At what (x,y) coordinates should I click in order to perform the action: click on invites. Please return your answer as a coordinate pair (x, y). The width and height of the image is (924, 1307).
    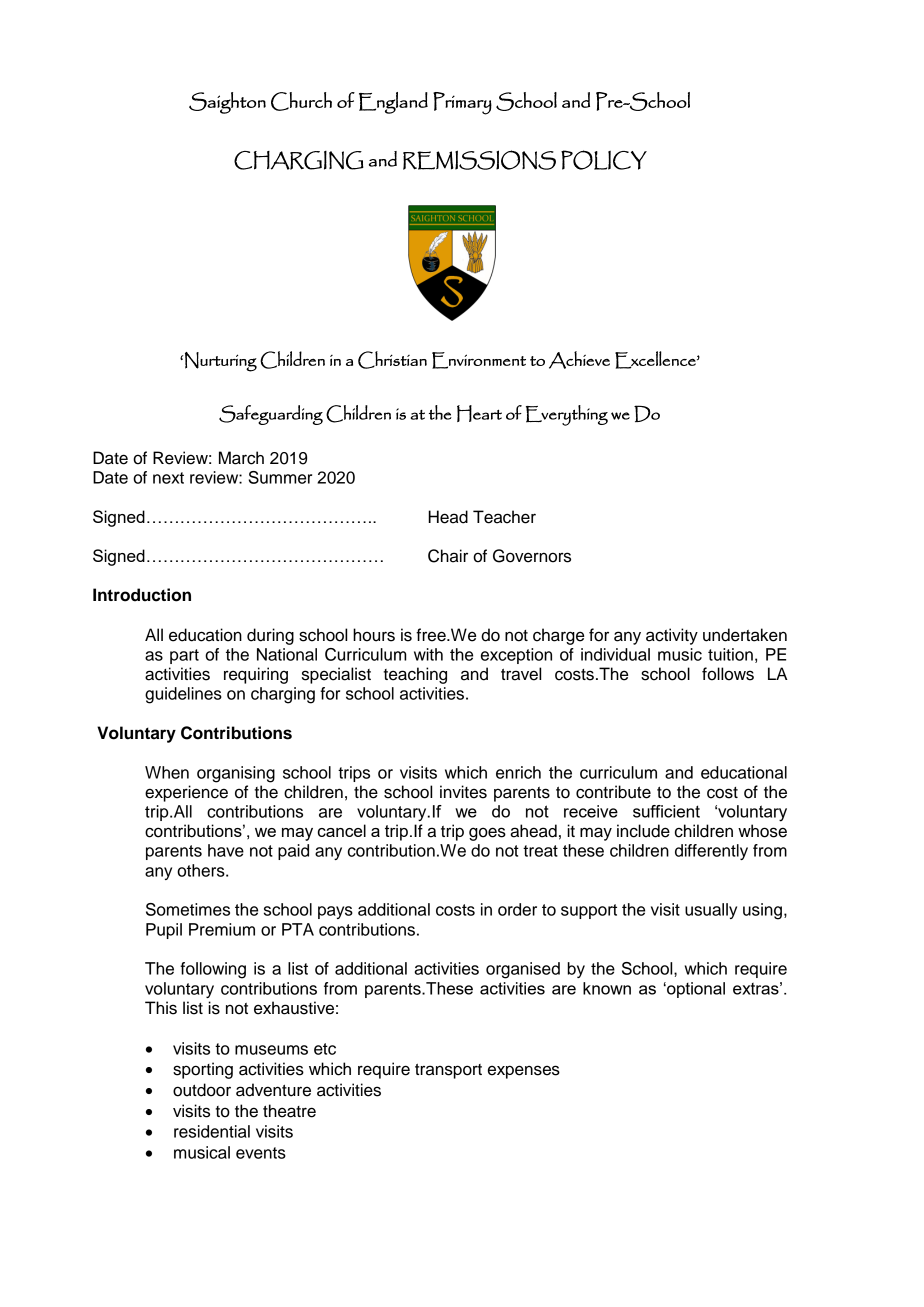
    Looking at the image, I should click on (463, 792).
